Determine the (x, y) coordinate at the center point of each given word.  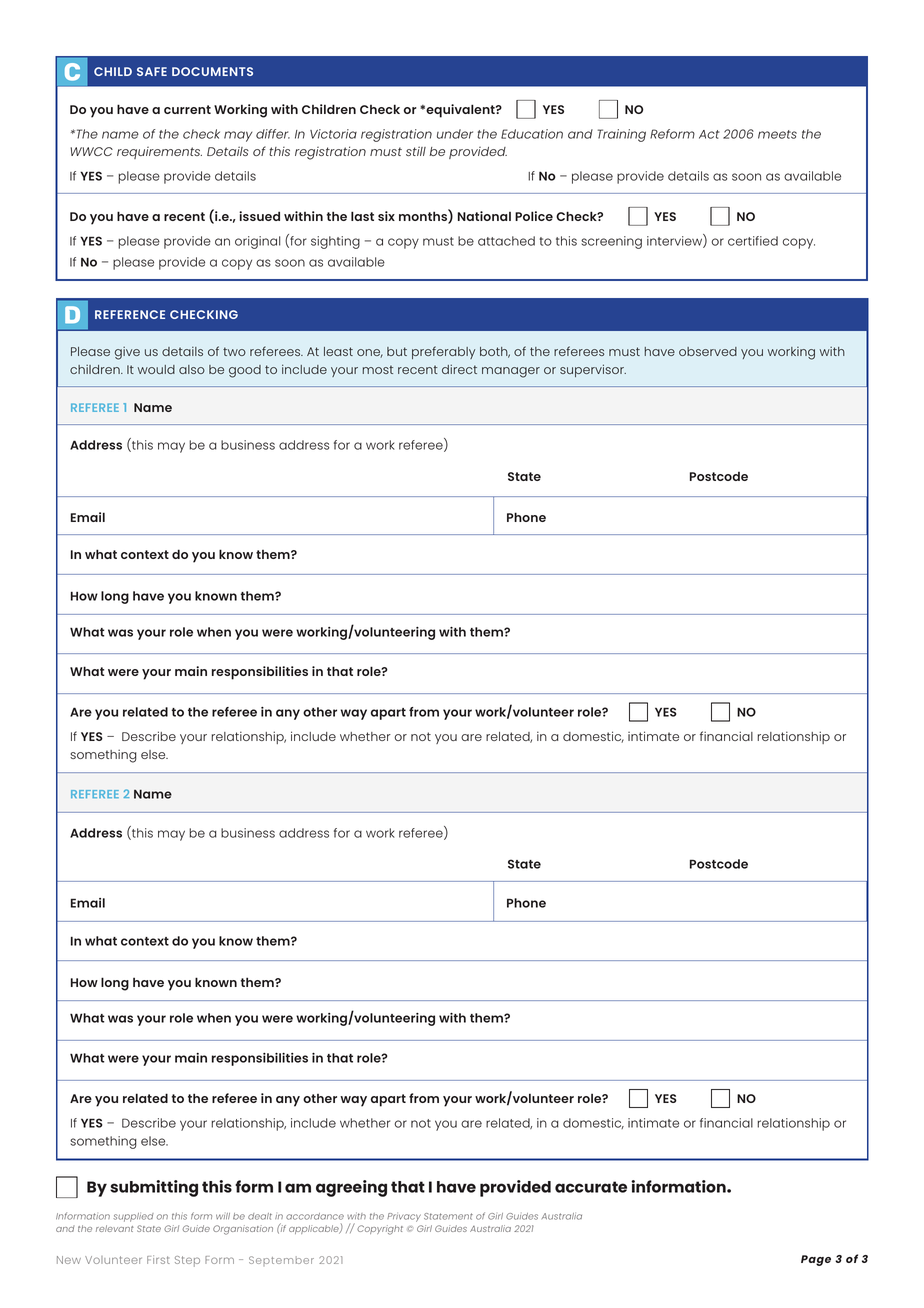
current (187, 109)
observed (708, 351)
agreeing (351, 1188)
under (455, 134)
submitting (154, 1188)
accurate (591, 1187)
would (156, 369)
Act (709, 134)
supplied (133, 1217)
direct (459, 369)
